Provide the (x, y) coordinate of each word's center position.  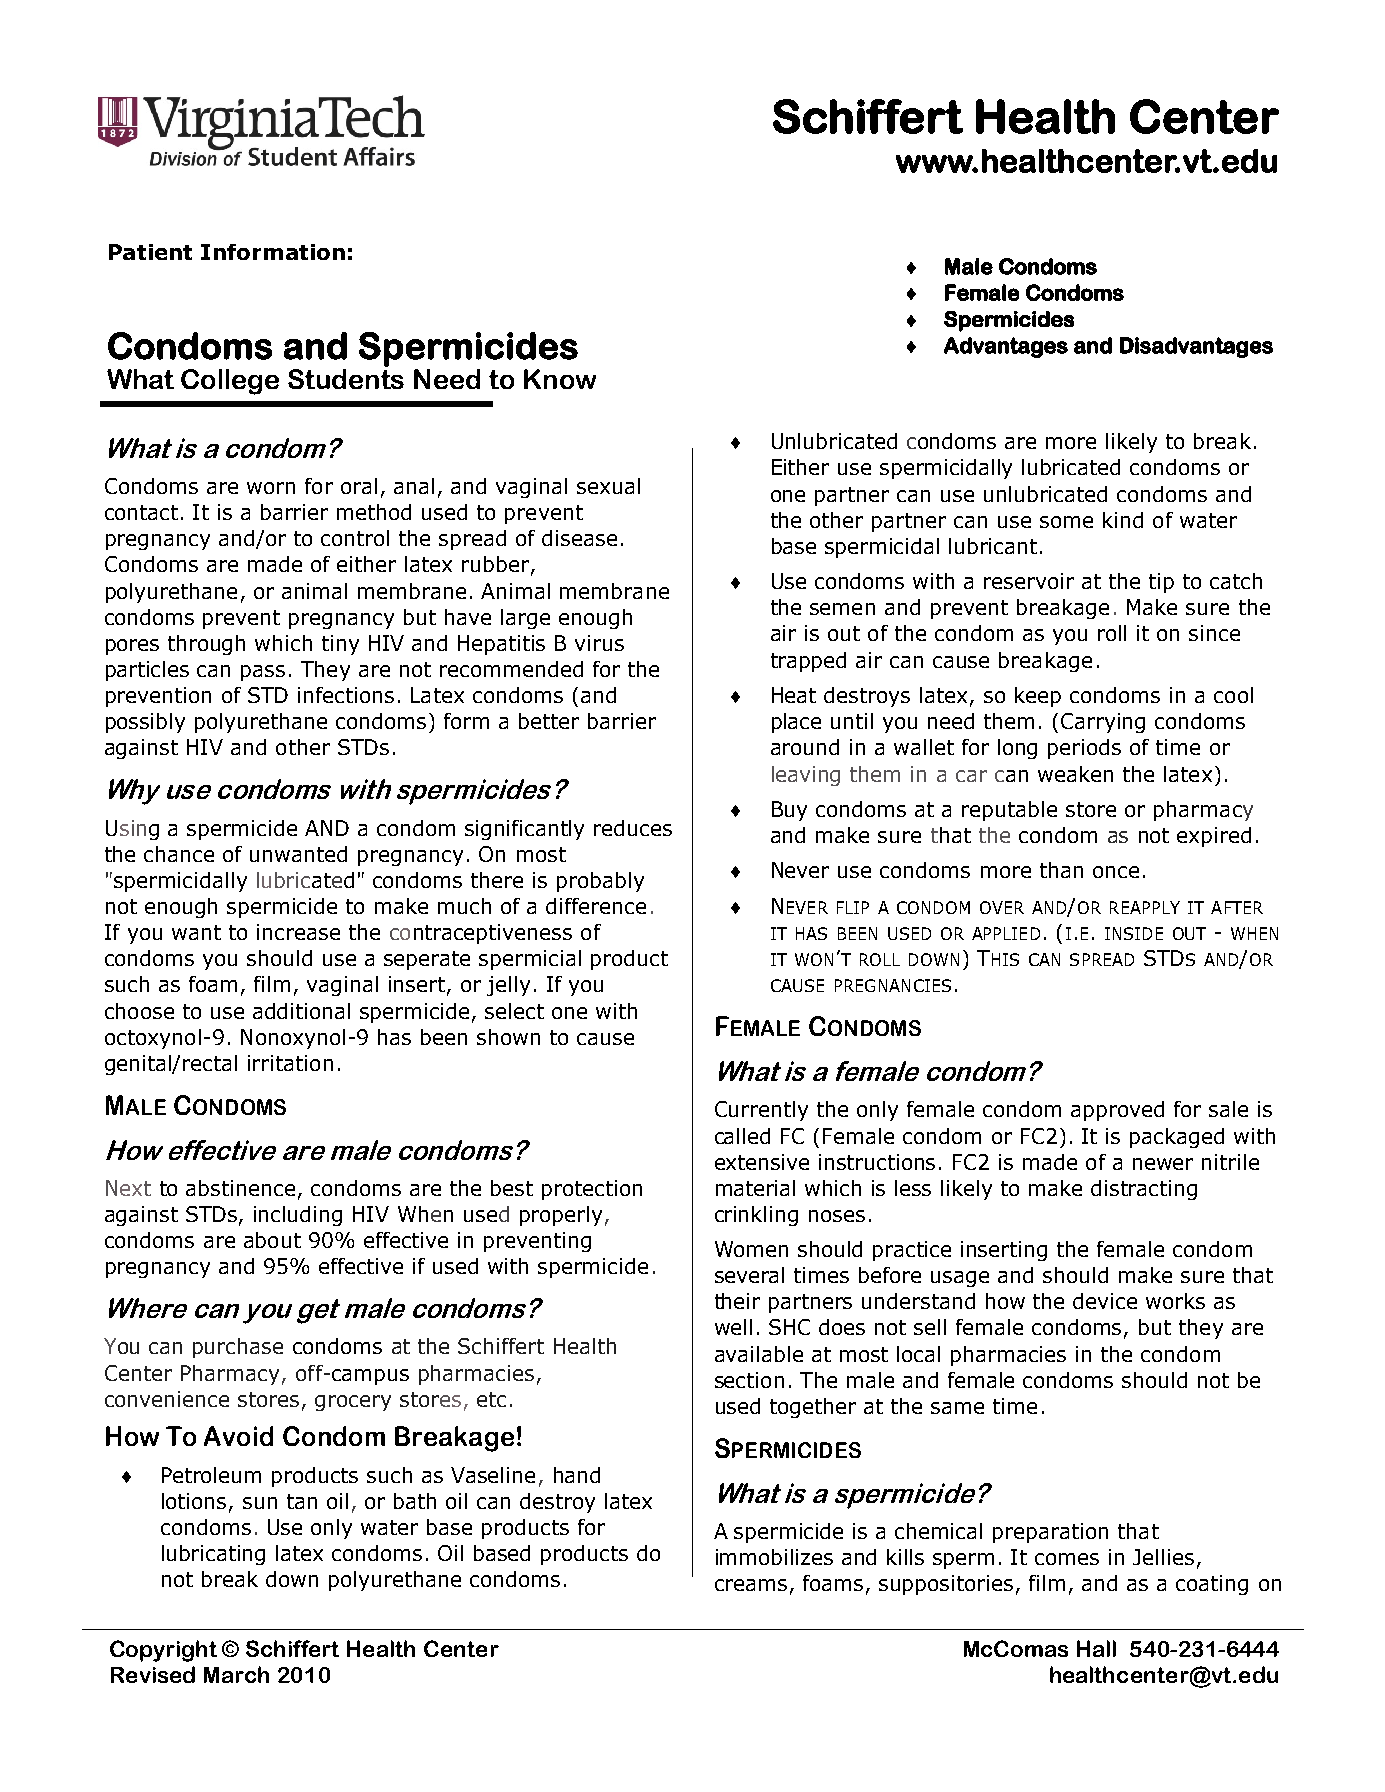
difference (596, 906)
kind (1123, 520)
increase (298, 932)
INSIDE (1134, 933)
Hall (1096, 1648)
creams (751, 1585)
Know (560, 379)
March (236, 1674)
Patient (150, 252)
